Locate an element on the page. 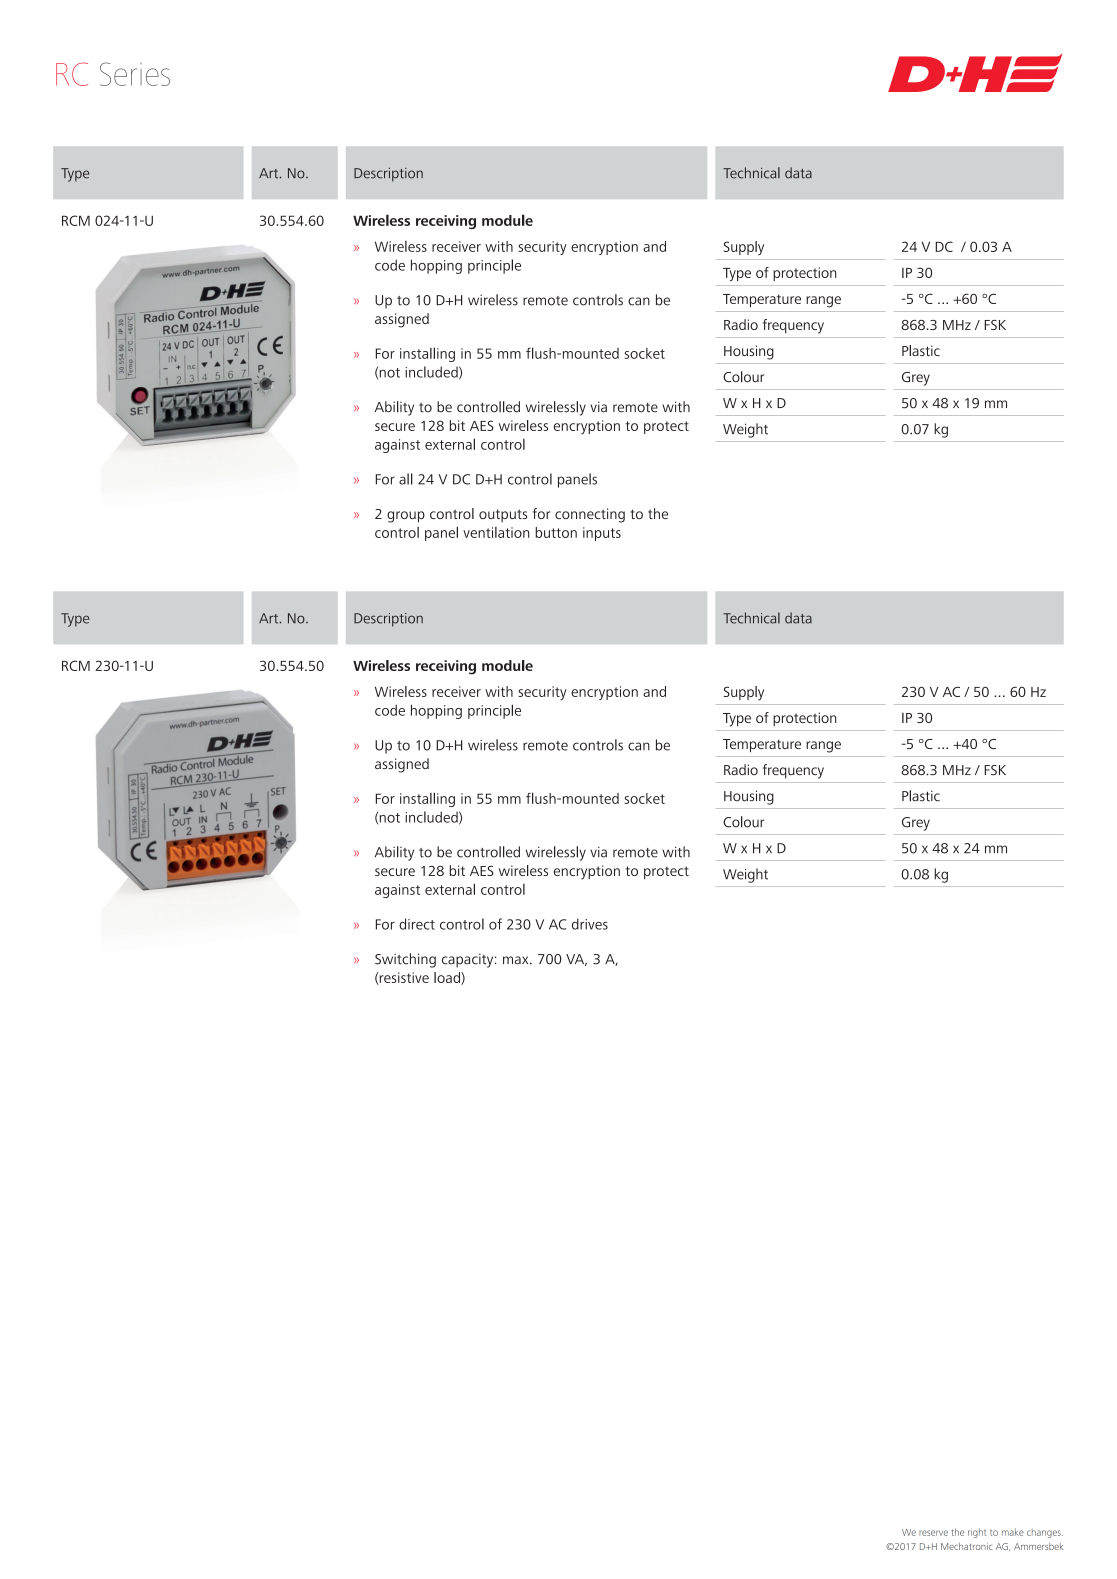 This image has width=1117, height=1579. connecting is located at coordinates (590, 515).
